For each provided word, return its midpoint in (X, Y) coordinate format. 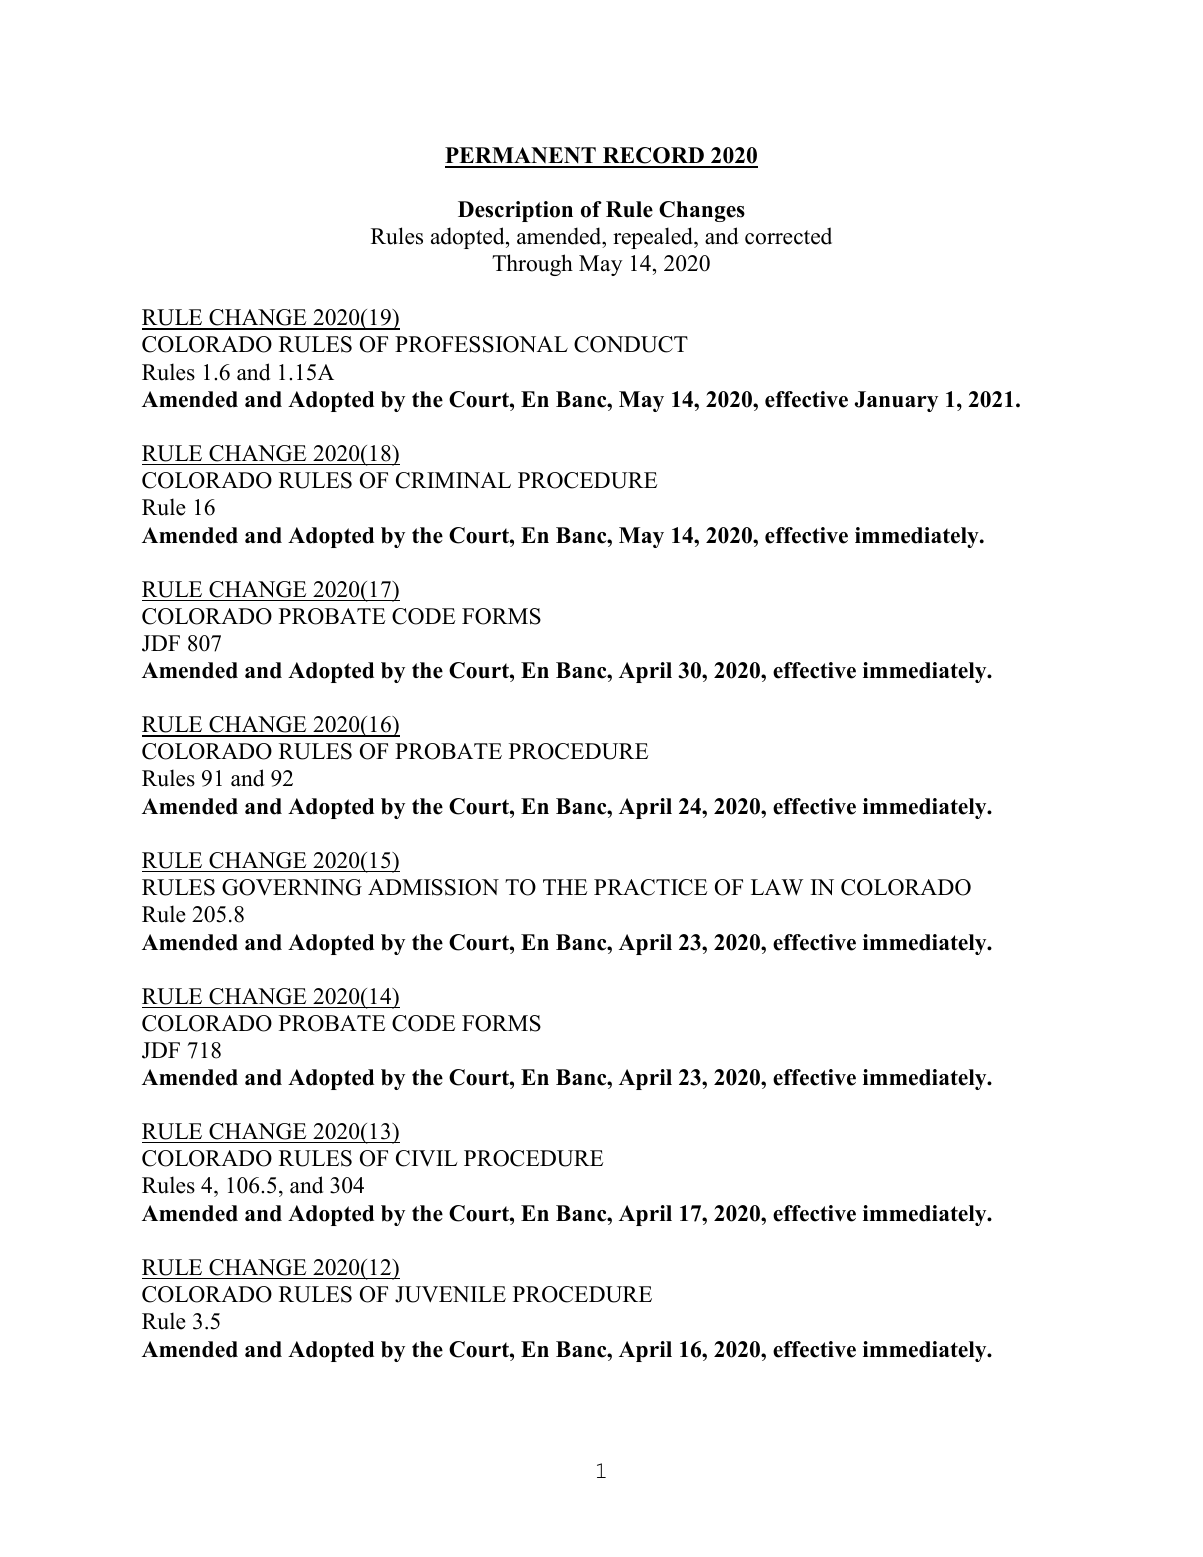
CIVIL (426, 1158)
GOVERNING (292, 887)
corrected (788, 236)
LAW (777, 887)
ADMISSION (433, 887)
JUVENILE (450, 1294)
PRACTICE (650, 887)
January (896, 401)
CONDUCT (631, 344)
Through (532, 265)
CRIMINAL (453, 480)
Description (515, 211)
